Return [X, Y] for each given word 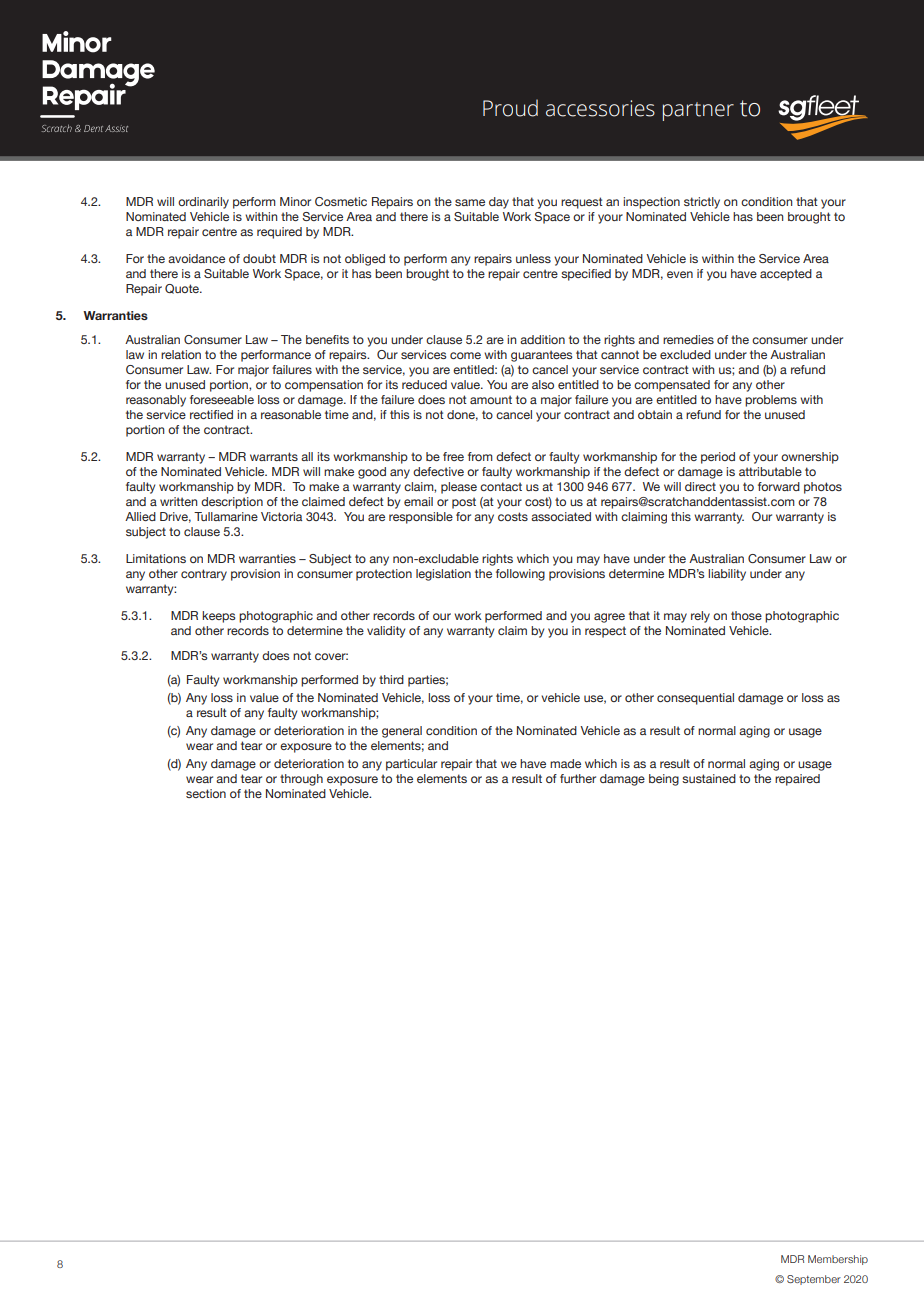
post [464, 503]
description [232, 503]
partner [698, 111]
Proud [510, 108]
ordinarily [203, 203]
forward [779, 486]
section [206, 793]
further [578, 778]
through [301, 780]
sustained [709, 778]
